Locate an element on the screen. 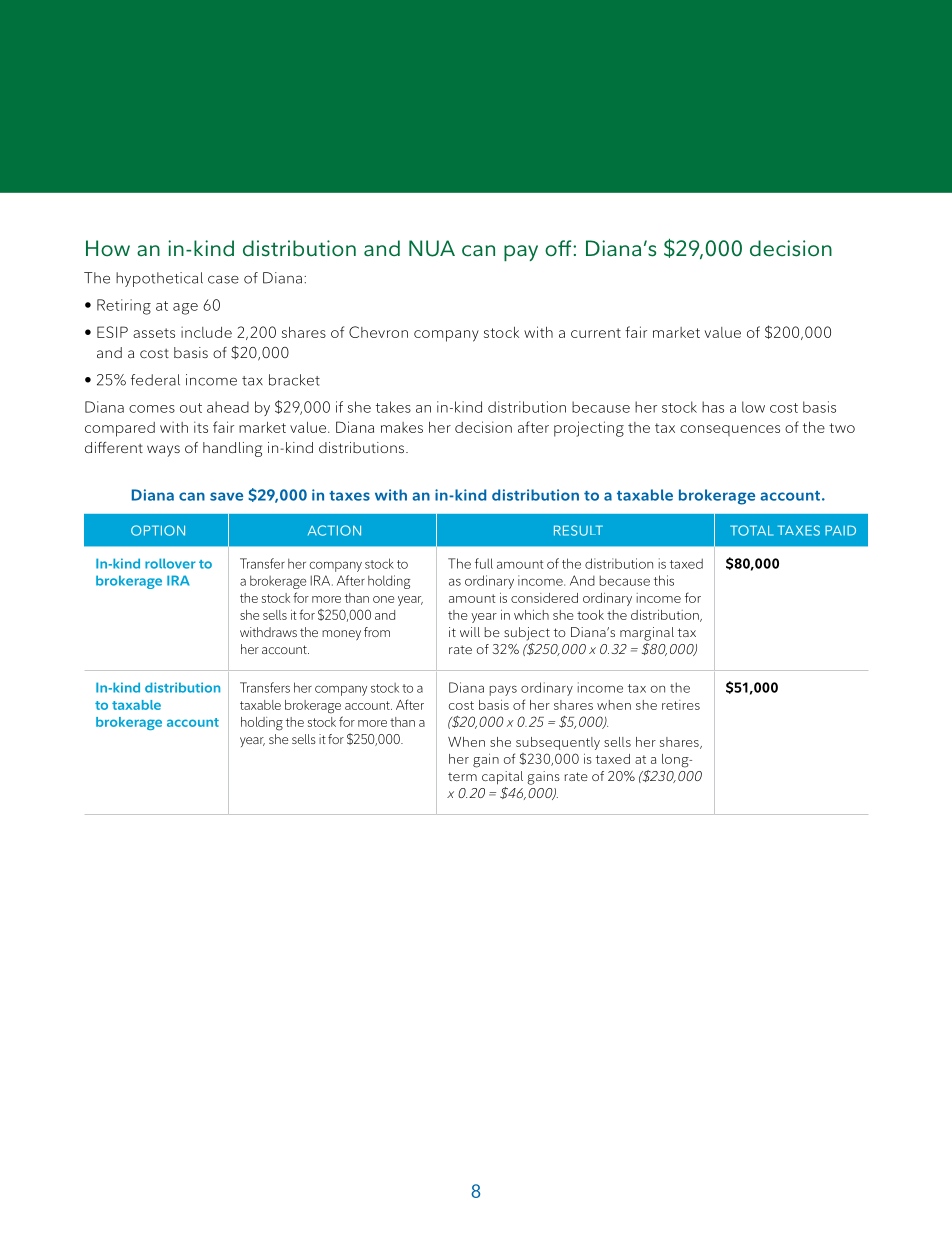 This screenshot has height=1233, width=952. current is located at coordinates (596, 333).
